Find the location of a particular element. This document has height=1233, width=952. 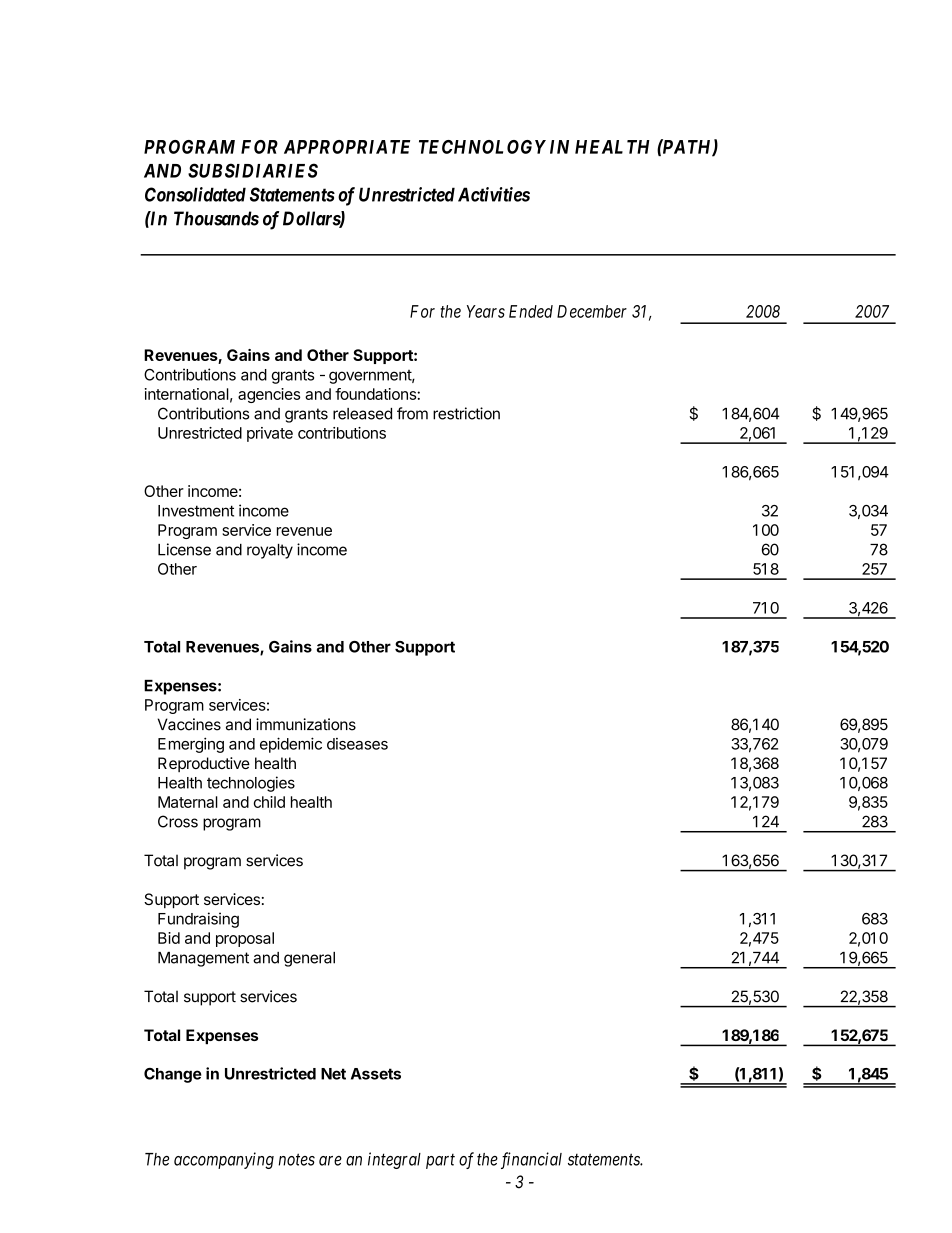

Consolidated is located at coordinates (195, 194).
